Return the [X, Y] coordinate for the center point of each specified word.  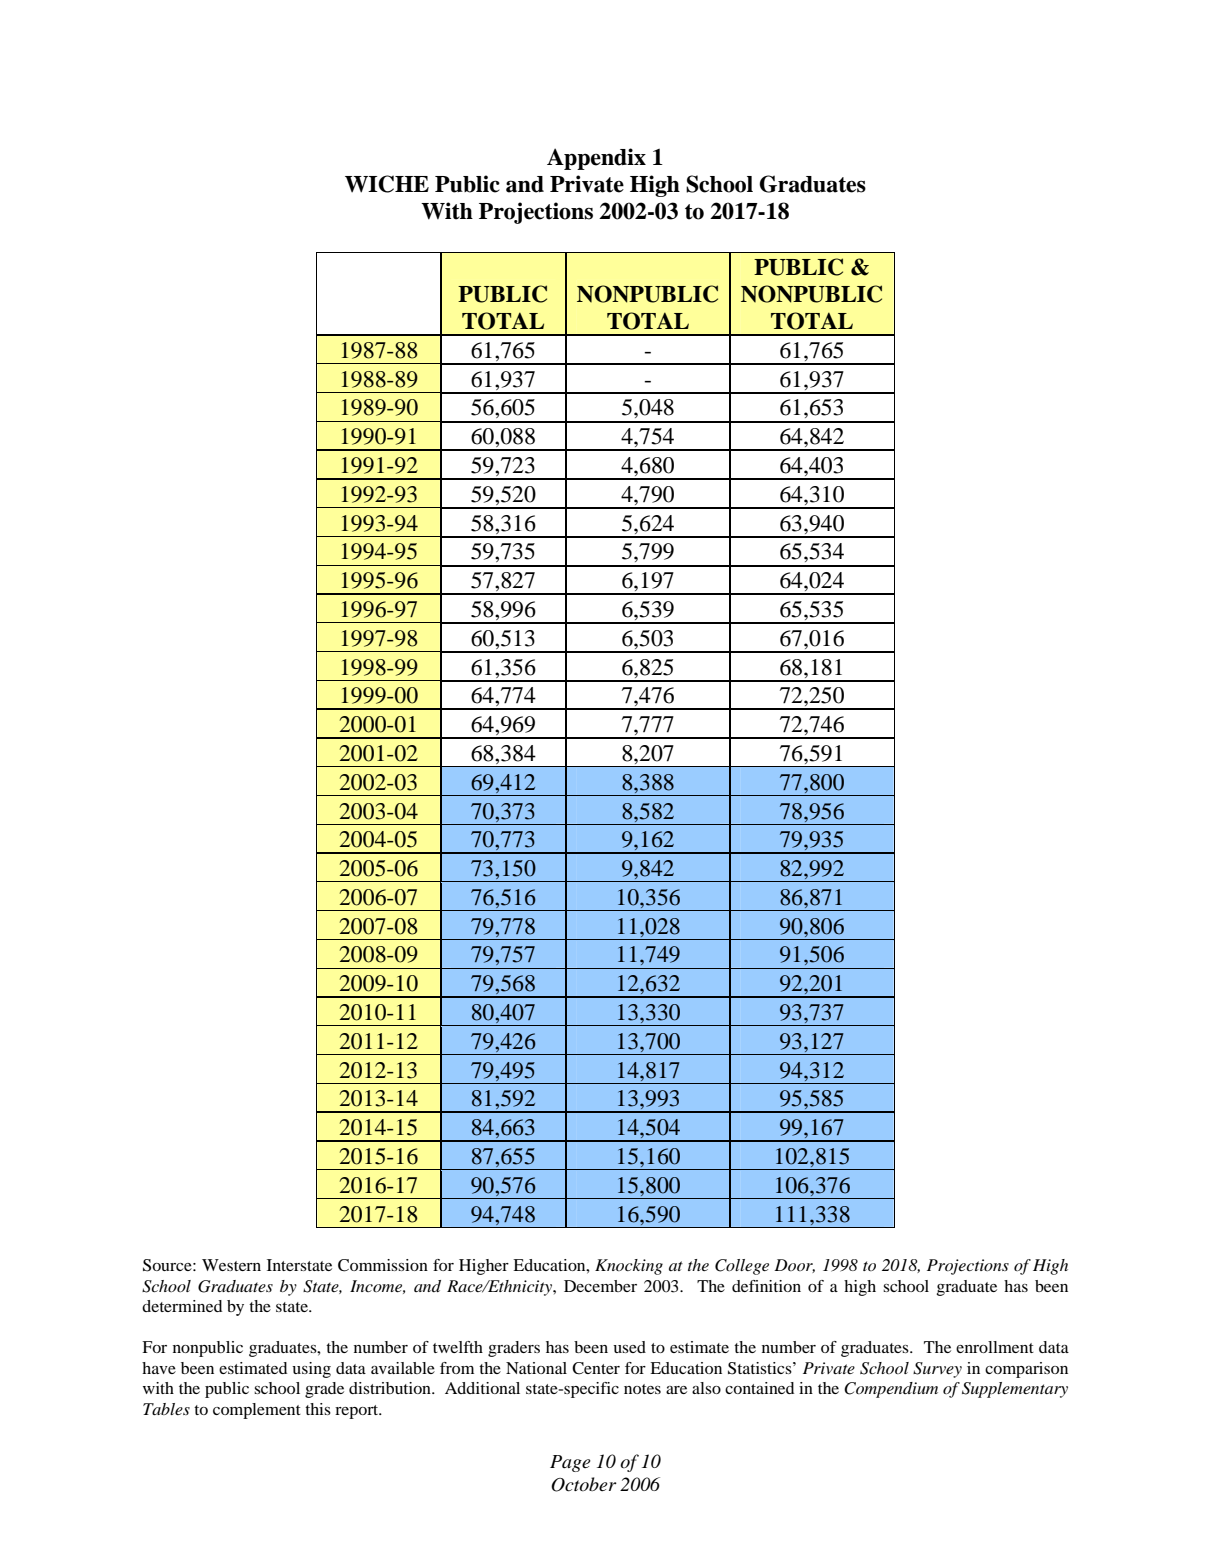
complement [257, 1411]
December [600, 1286]
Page [570, 1463]
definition [766, 1286]
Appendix [596, 159]
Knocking [629, 1267]
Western [231, 1265]
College [742, 1267]
